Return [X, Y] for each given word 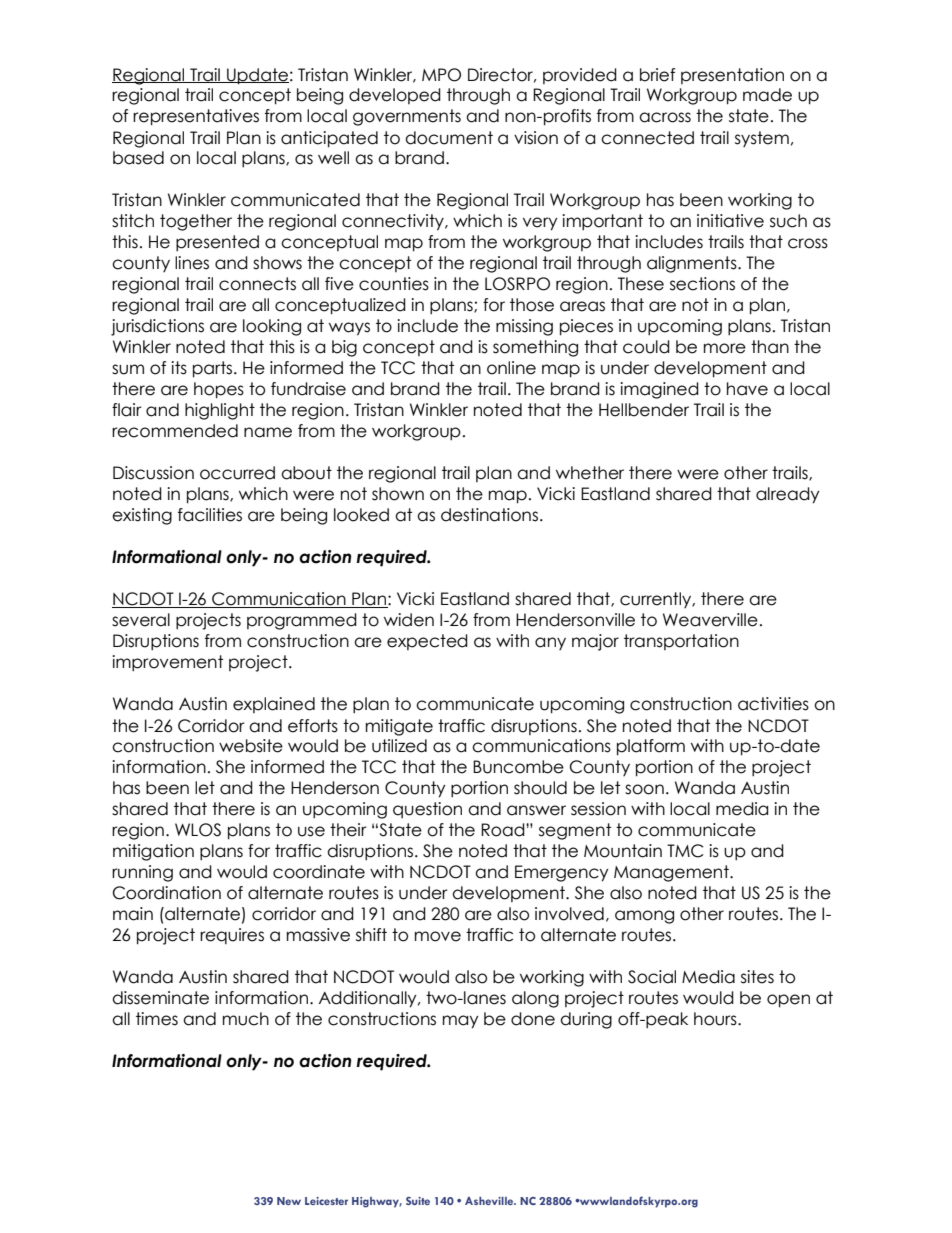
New [289, 1201]
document [449, 138]
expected [427, 642]
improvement [167, 663]
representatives [196, 117]
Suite [418, 1201]
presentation [732, 76]
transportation [681, 642]
